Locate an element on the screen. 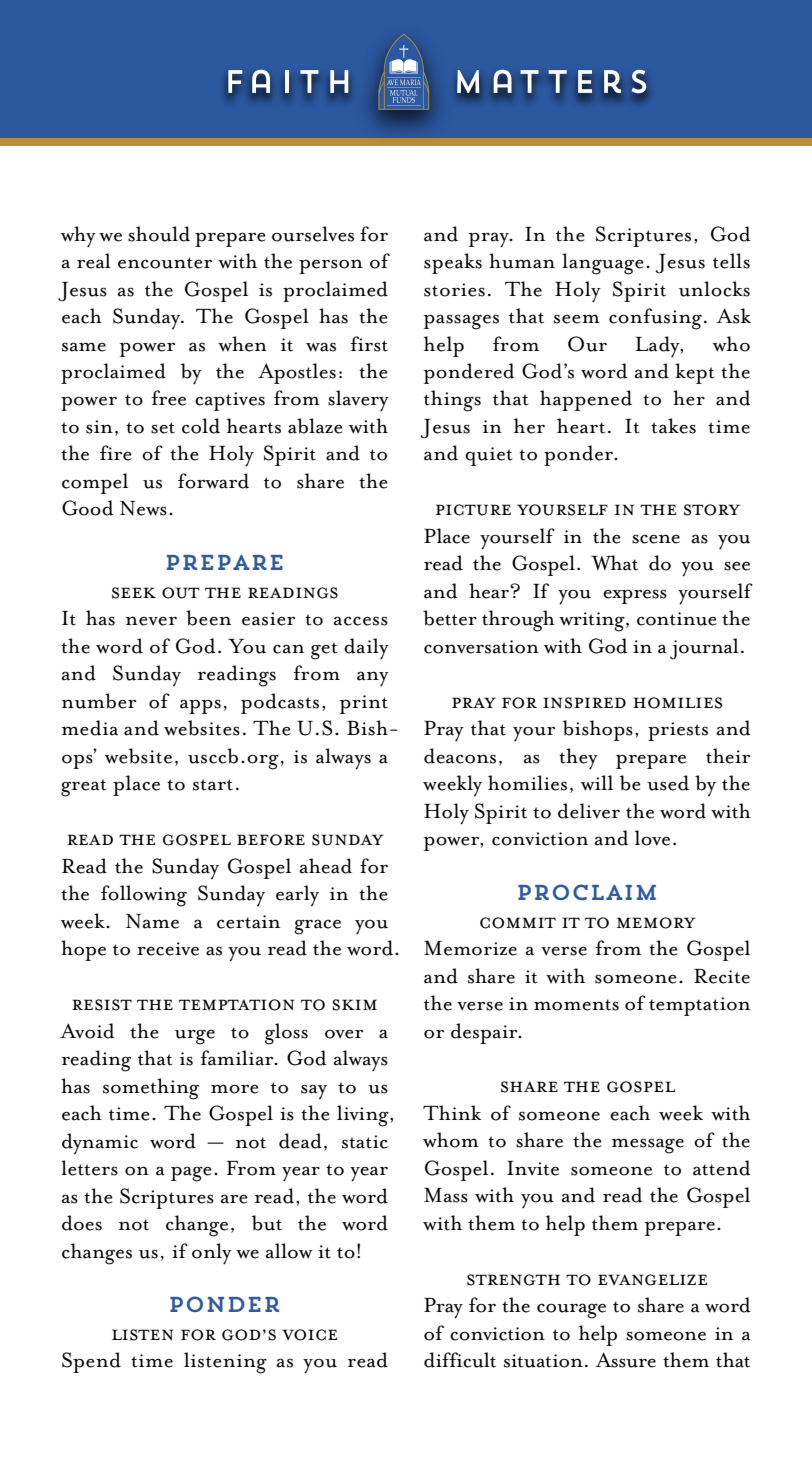 The width and height of the screenshot is (812, 1484). speaks is located at coordinates (453, 263).
